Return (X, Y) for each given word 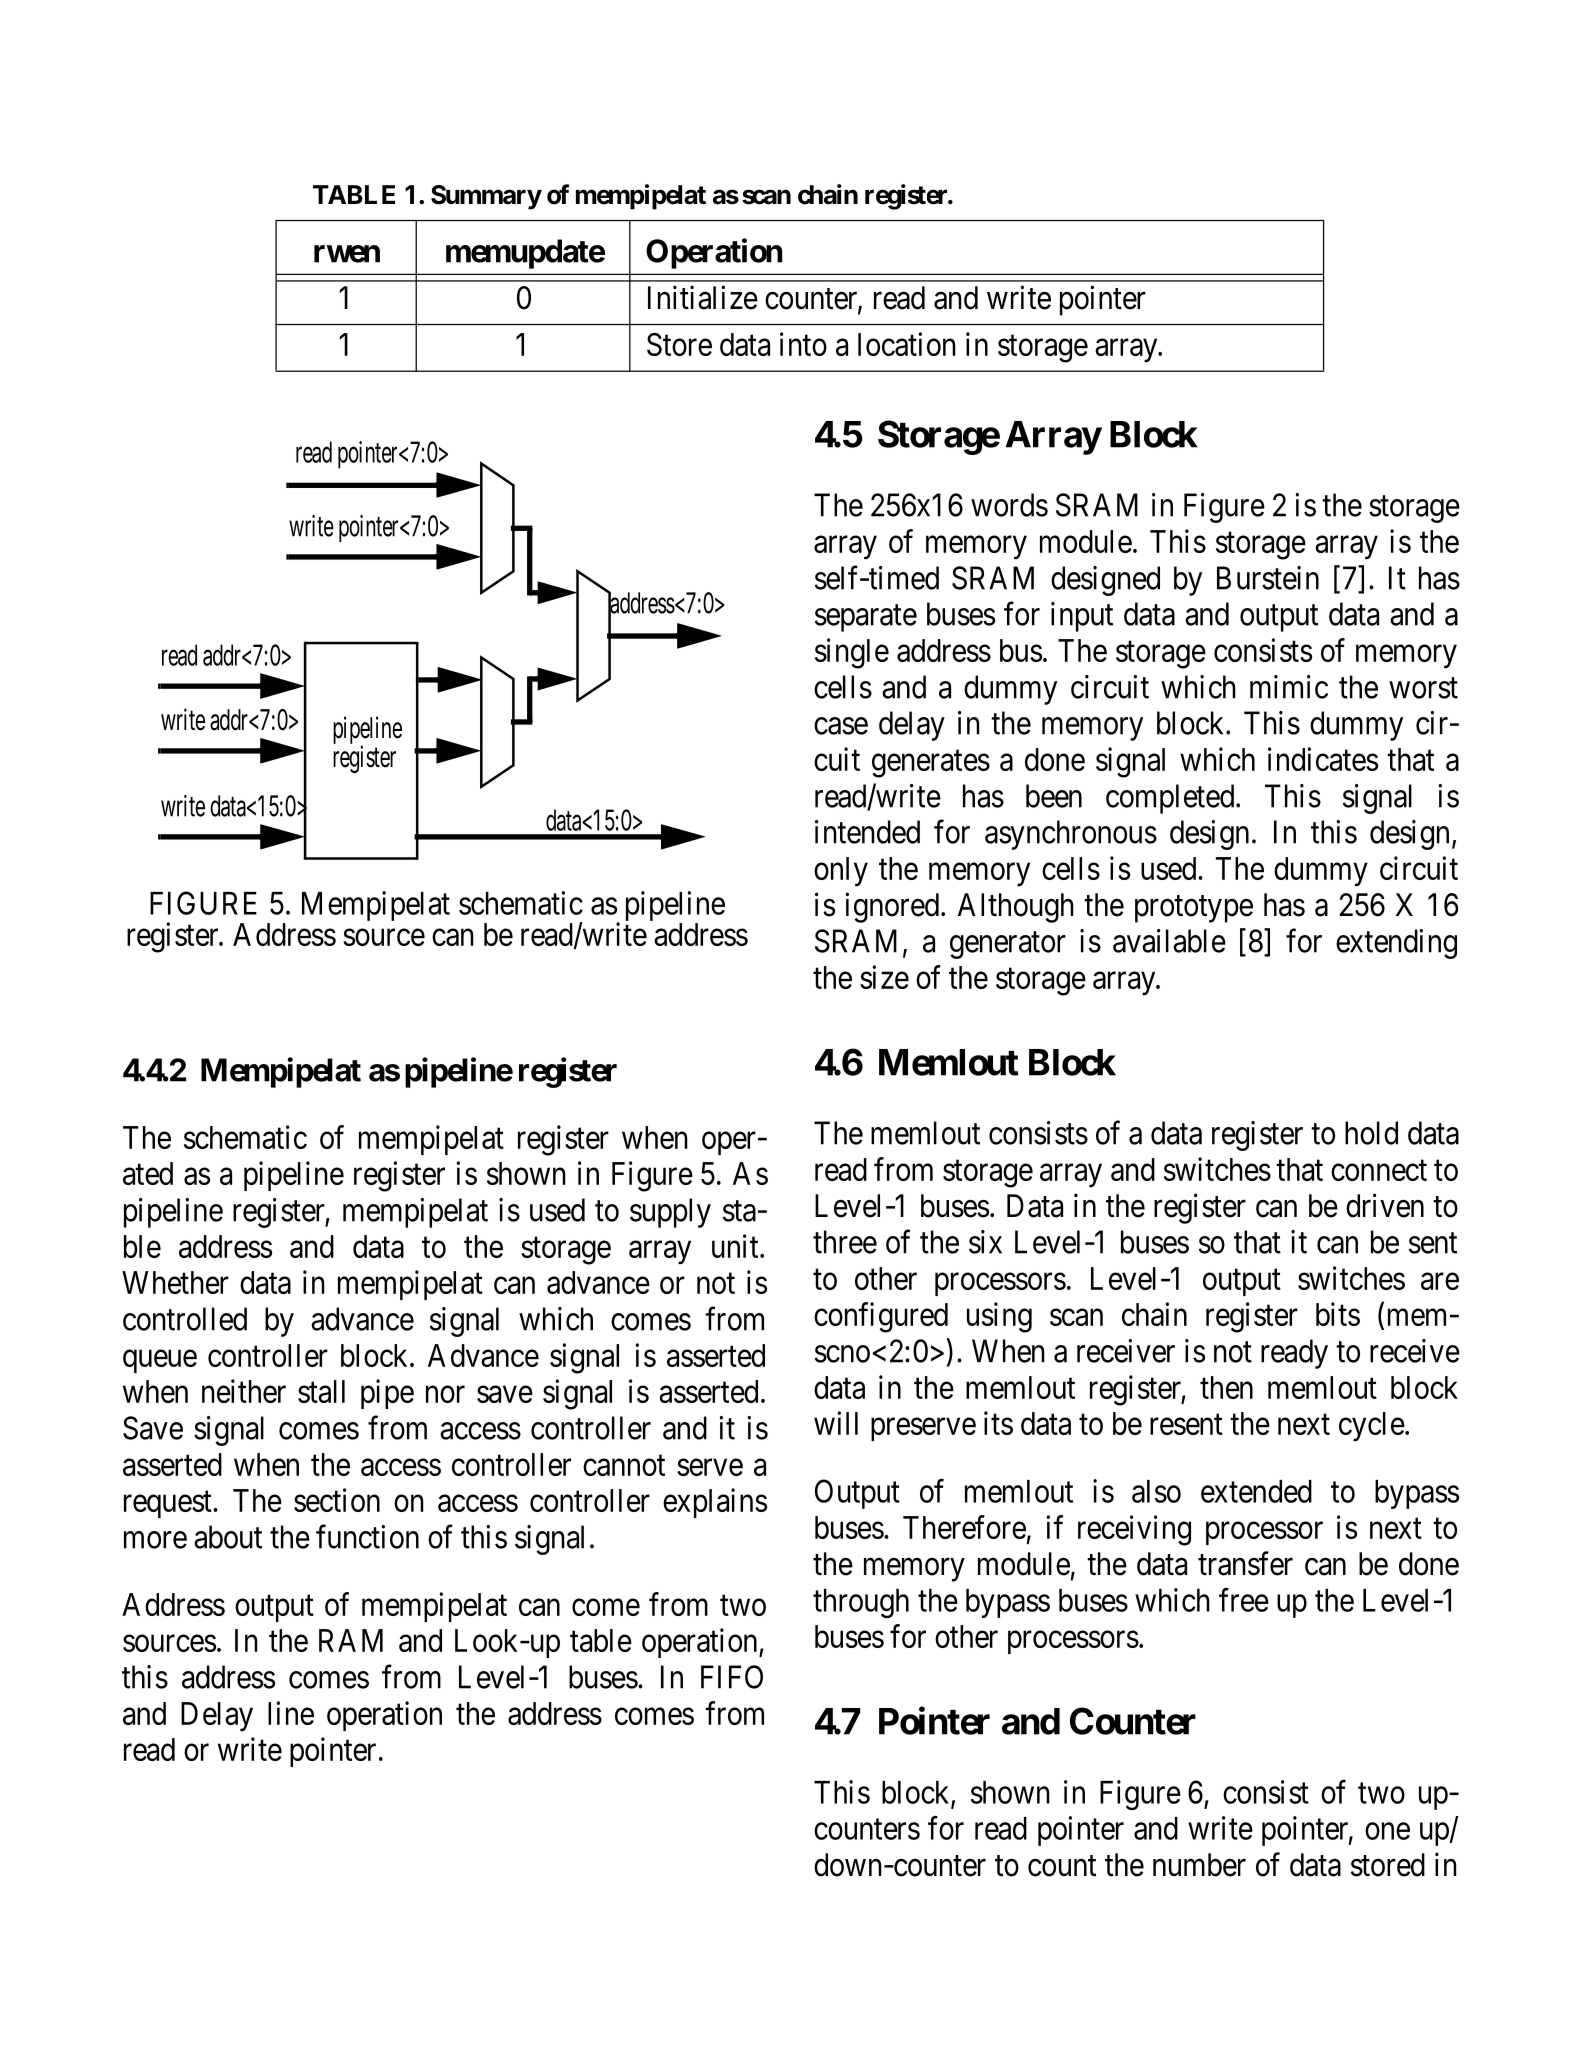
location (907, 344)
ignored (892, 907)
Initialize (703, 297)
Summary (486, 197)
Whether (175, 1282)
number (1199, 1865)
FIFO (732, 1677)
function (367, 1536)
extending (1396, 944)
